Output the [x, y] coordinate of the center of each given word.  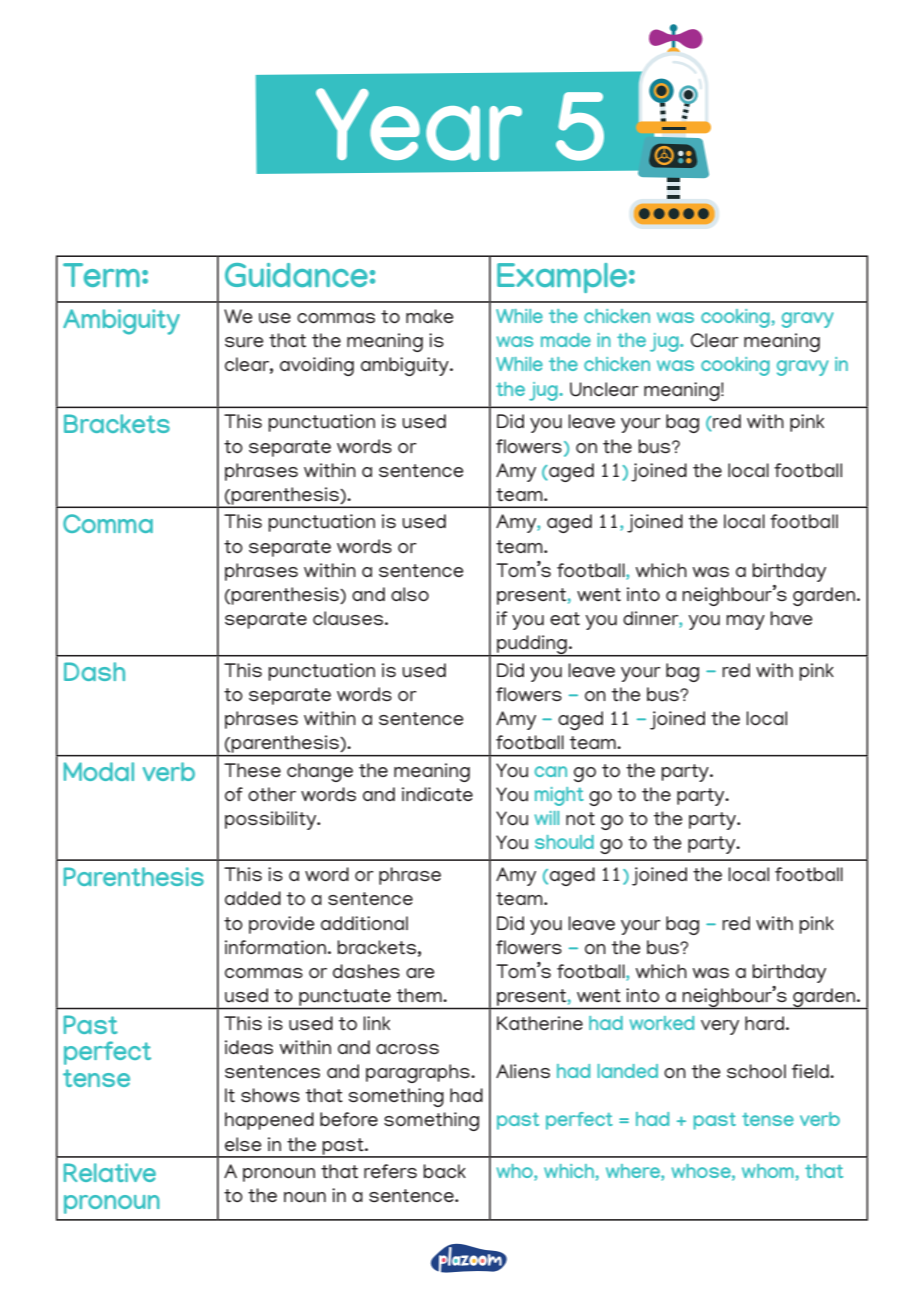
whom [768, 1171]
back [444, 1171]
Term [101, 275]
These [252, 770]
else [243, 1144]
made [566, 340]
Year [419, 124]
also [410, 594]
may [745, 622]
